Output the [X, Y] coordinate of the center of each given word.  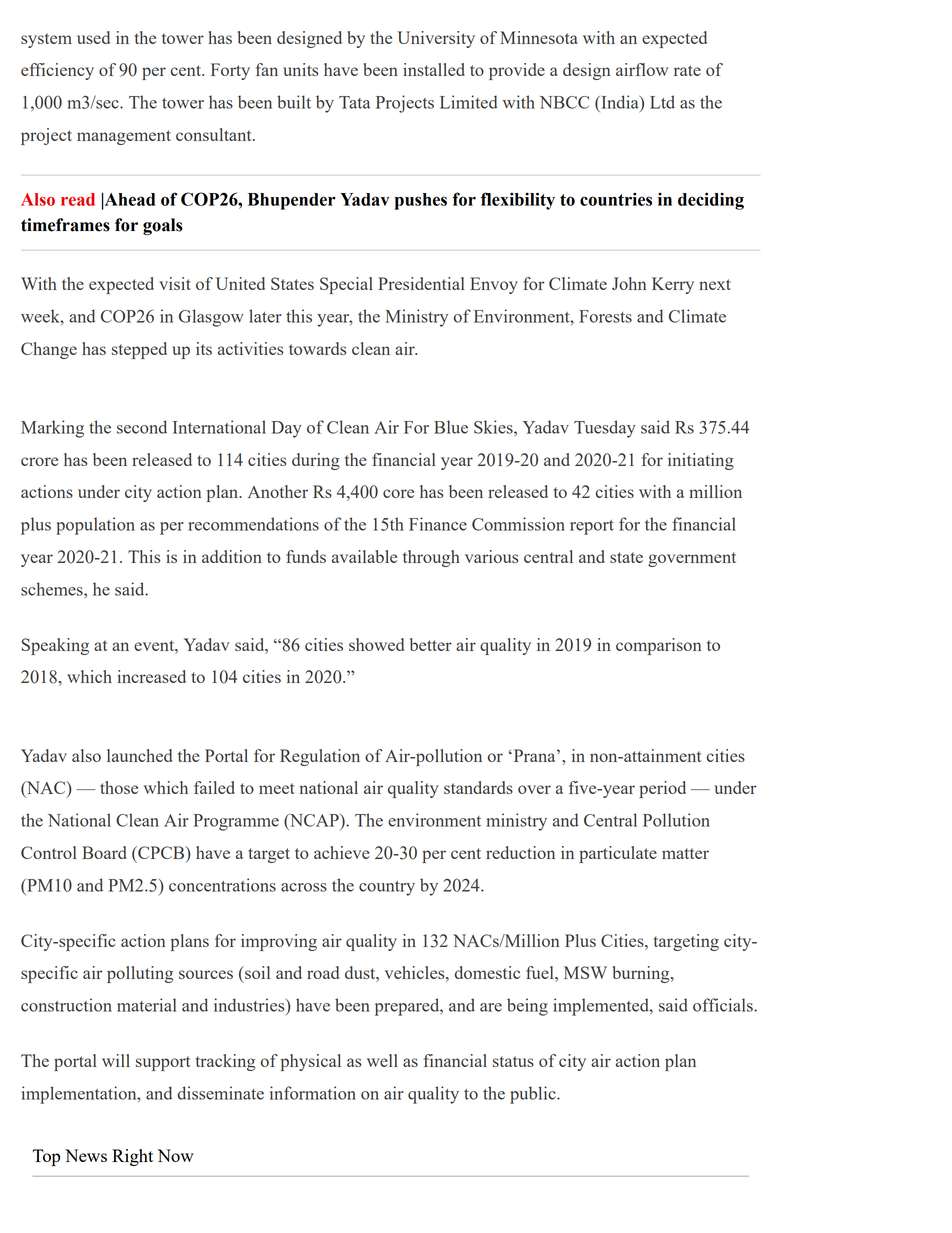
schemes [53, 589]
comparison [658, 646]
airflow [642, 69]
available [364, 556]
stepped [139, 350]
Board [104, 852]
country [387, 888]
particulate [618, 854]
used [93, 37]
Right [132, 1157]
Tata [354, 102]
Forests [605, 316]
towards [317, 348]
